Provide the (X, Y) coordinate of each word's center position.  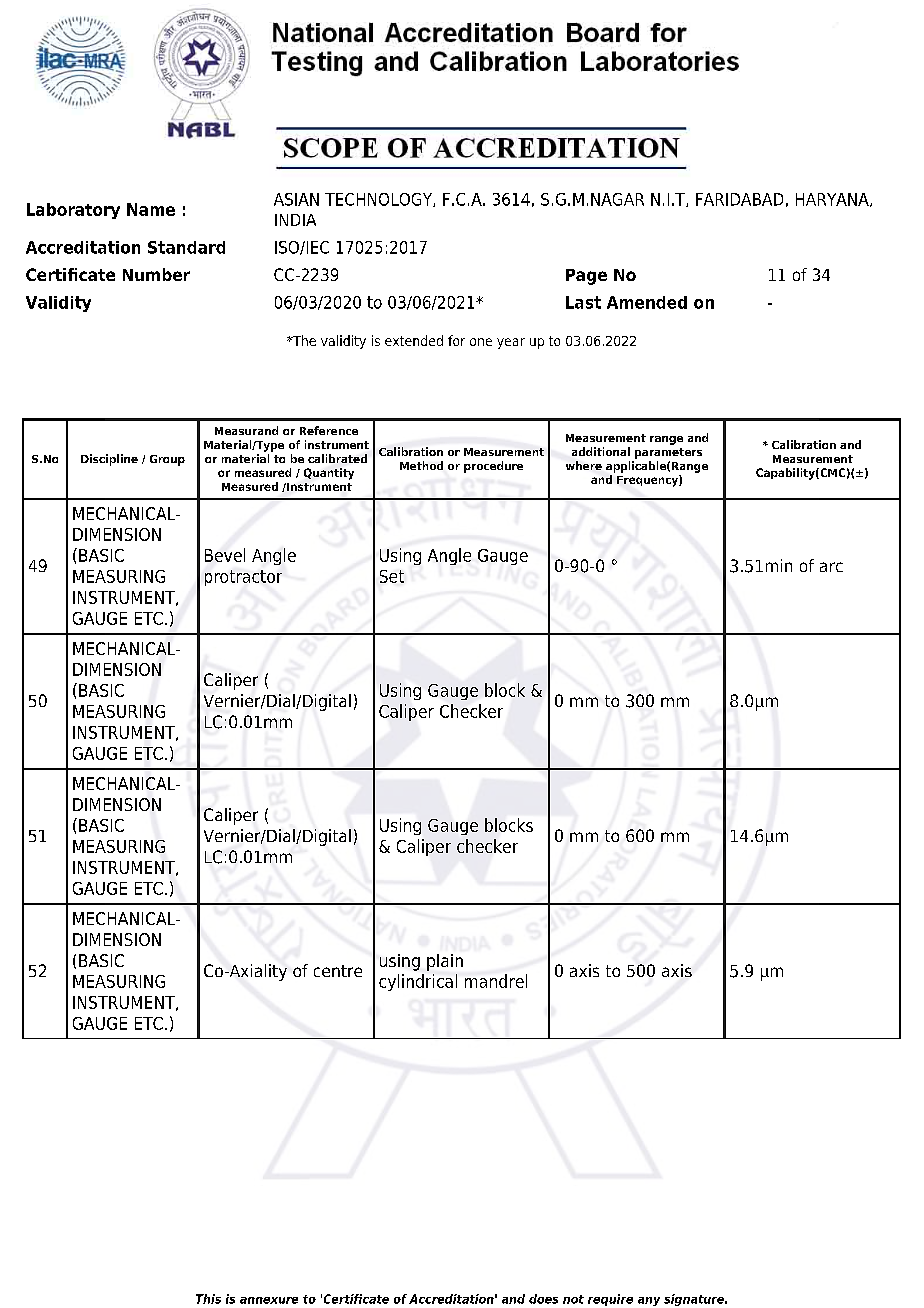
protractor (243, 578)
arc (831, 567)
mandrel (496, 981)
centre (338, 971)
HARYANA (833, 200)
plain (445, 962)
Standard (186, 247)
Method (421, 465)
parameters (668, 453)
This (208, 1299)
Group (167, 460)
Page (586, 277)
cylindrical (418, 982)
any (649, 1301)
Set (392, 576)
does (543, 1299)
